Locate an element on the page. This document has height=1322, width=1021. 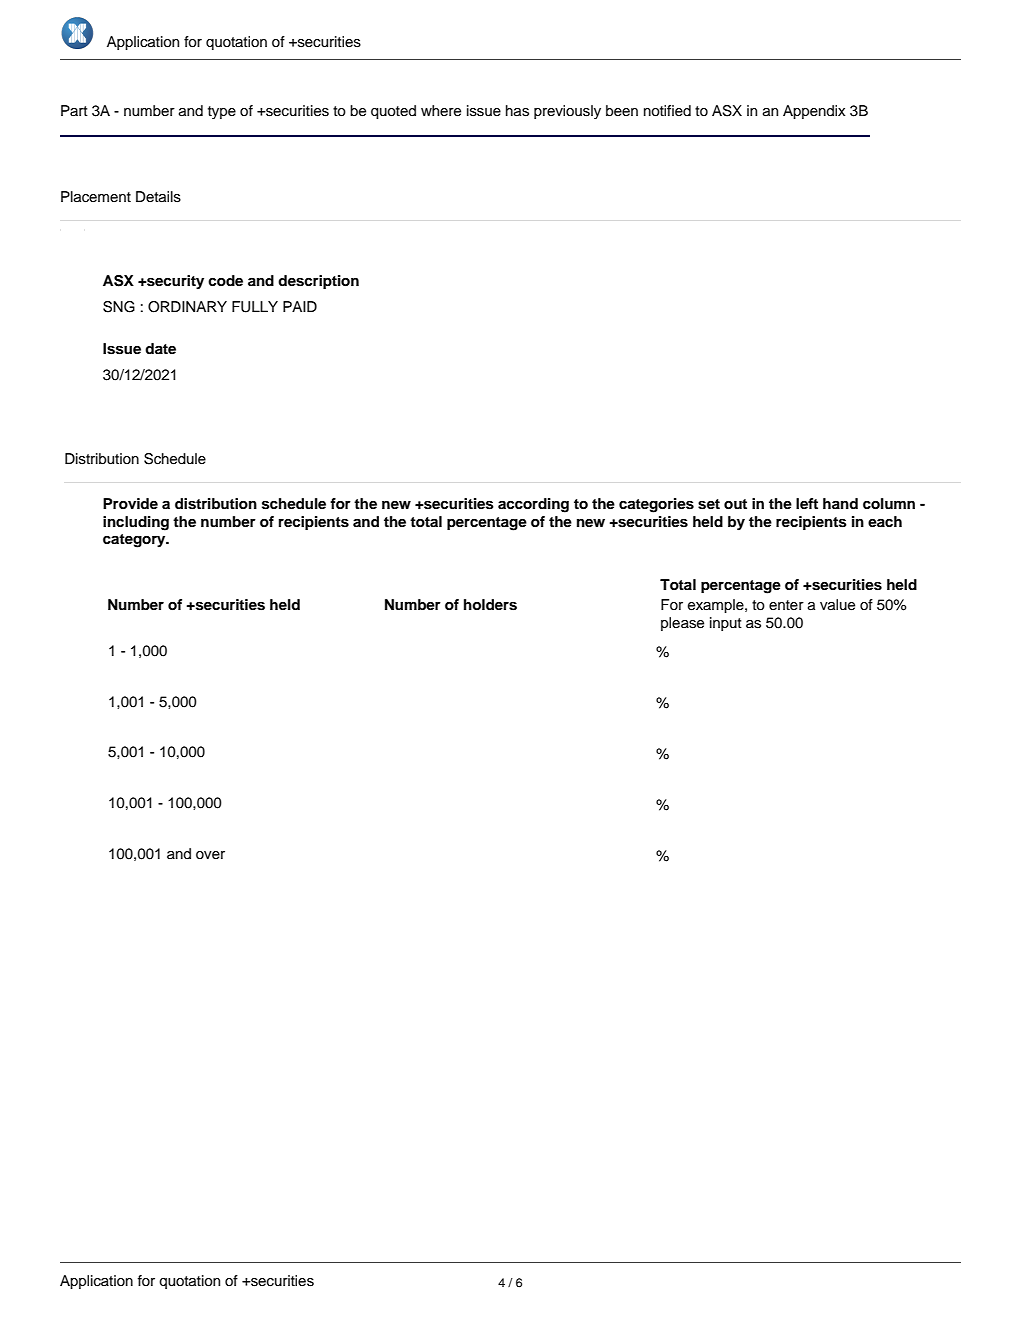
input is located at coordinates (726, 624).
